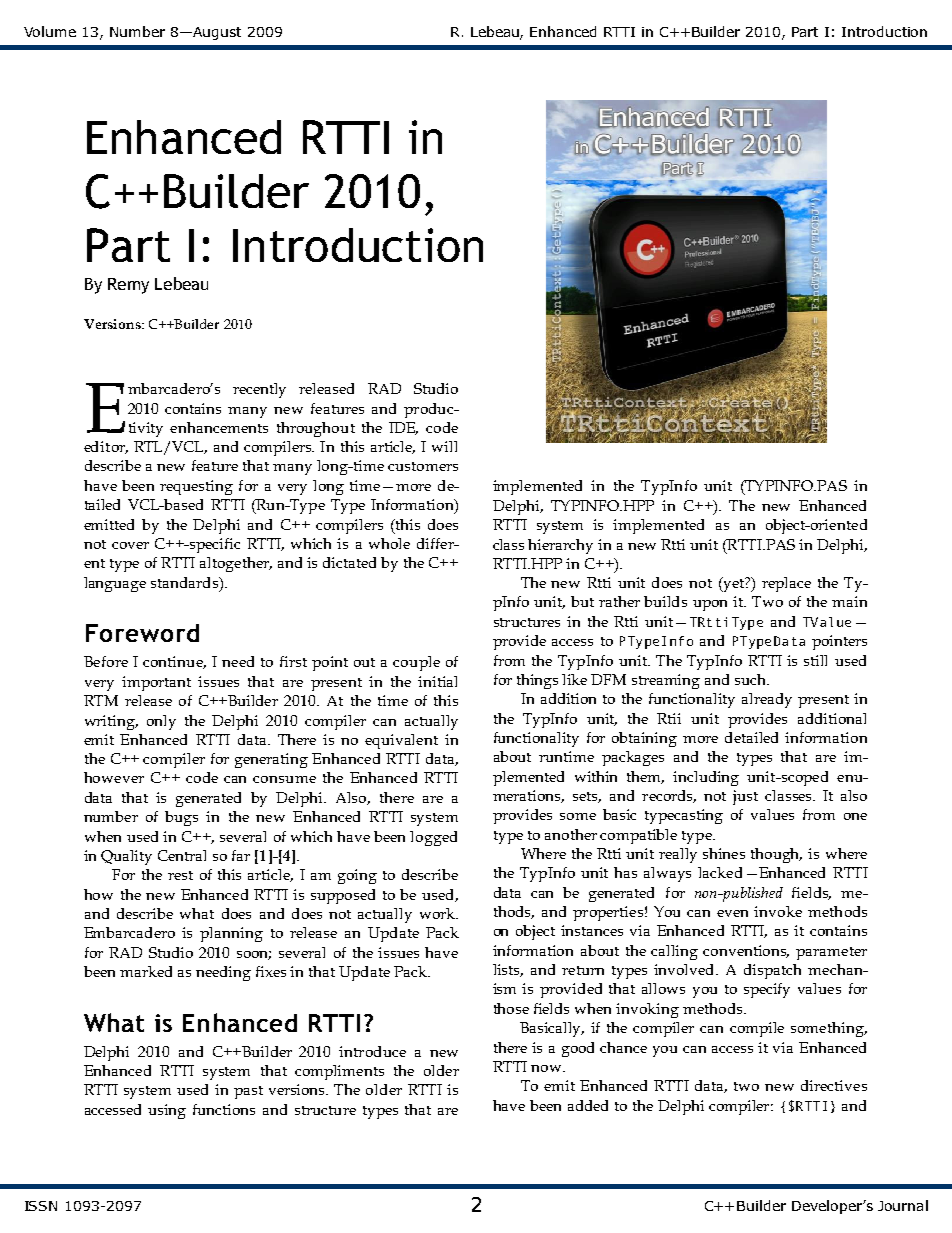 The height and width of the image is (1233, 952). I want to click on added, so click(588, 1105).
